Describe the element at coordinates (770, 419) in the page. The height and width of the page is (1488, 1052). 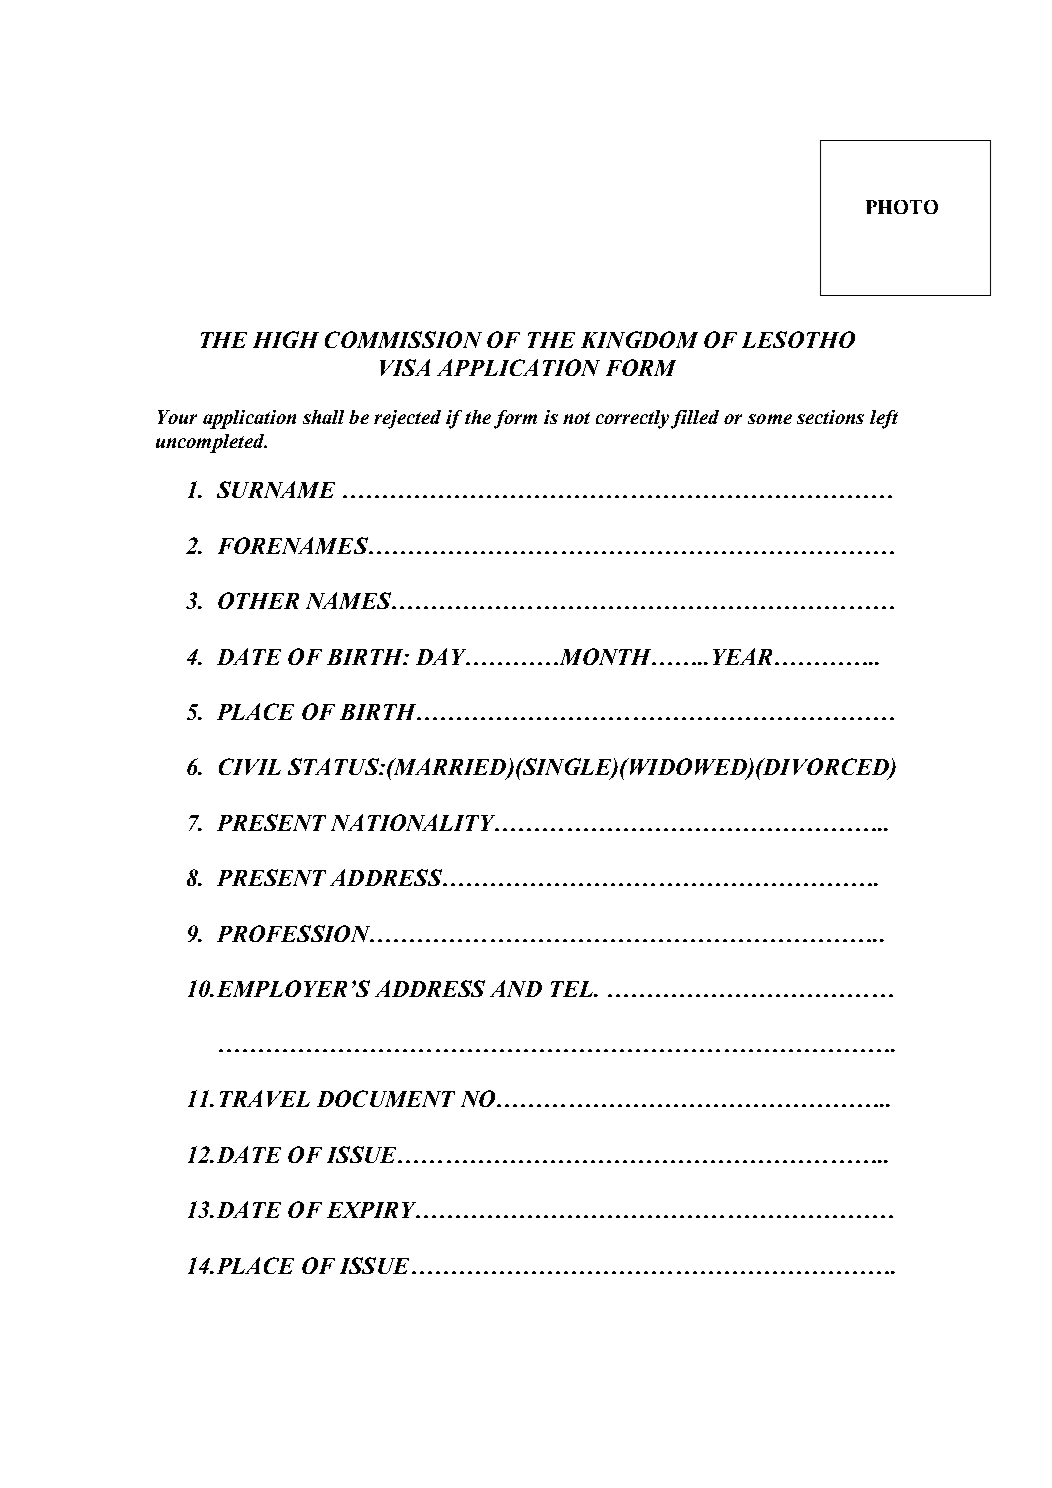
I see `some` at that location.
